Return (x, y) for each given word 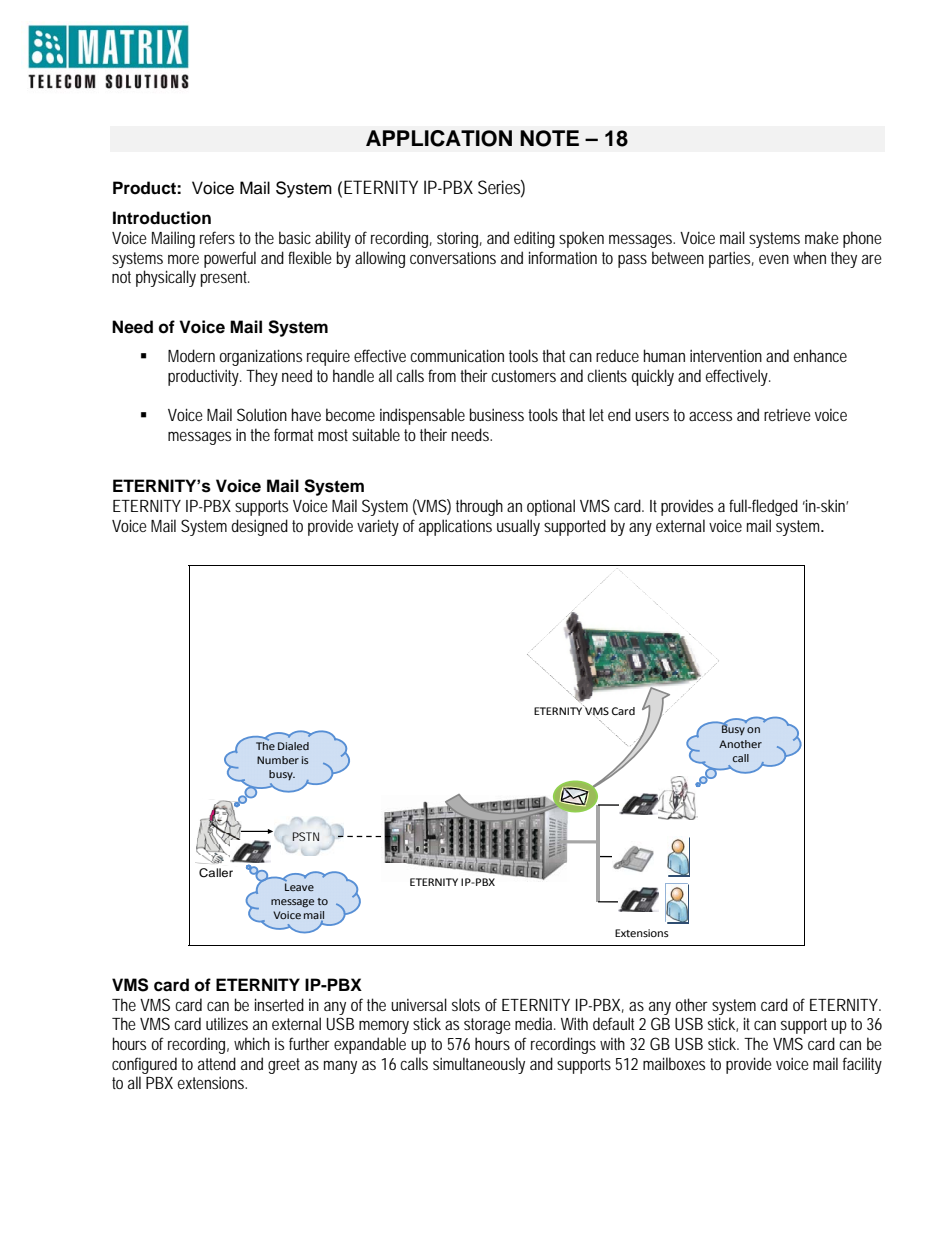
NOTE (549, 138)
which (252, 1043)
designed (259, 527)
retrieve (787, 414)
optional (551, 507)
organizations (260, 357)
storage (487, 1026)
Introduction (162, 218)
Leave (299, 887)
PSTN (306, 836)
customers (523, 376)
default (613, 1023)
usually (518, 527)
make (822, 237)
